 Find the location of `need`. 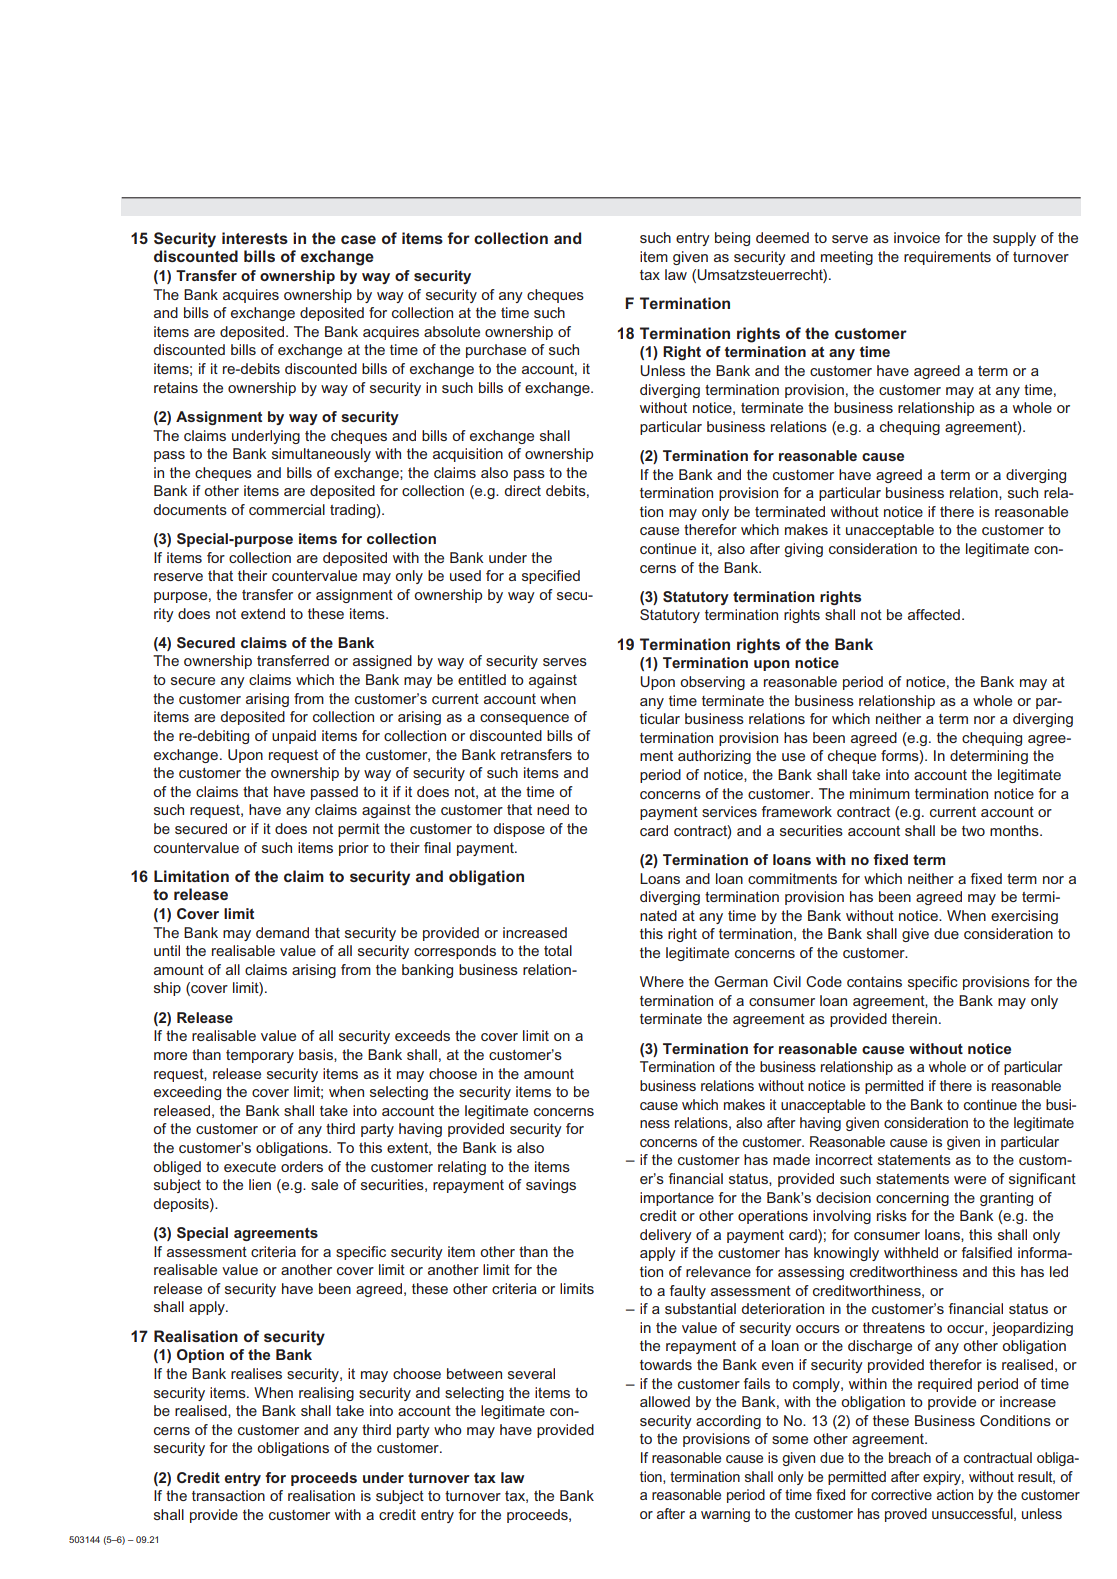

need is located at coordinates (553, 809).
